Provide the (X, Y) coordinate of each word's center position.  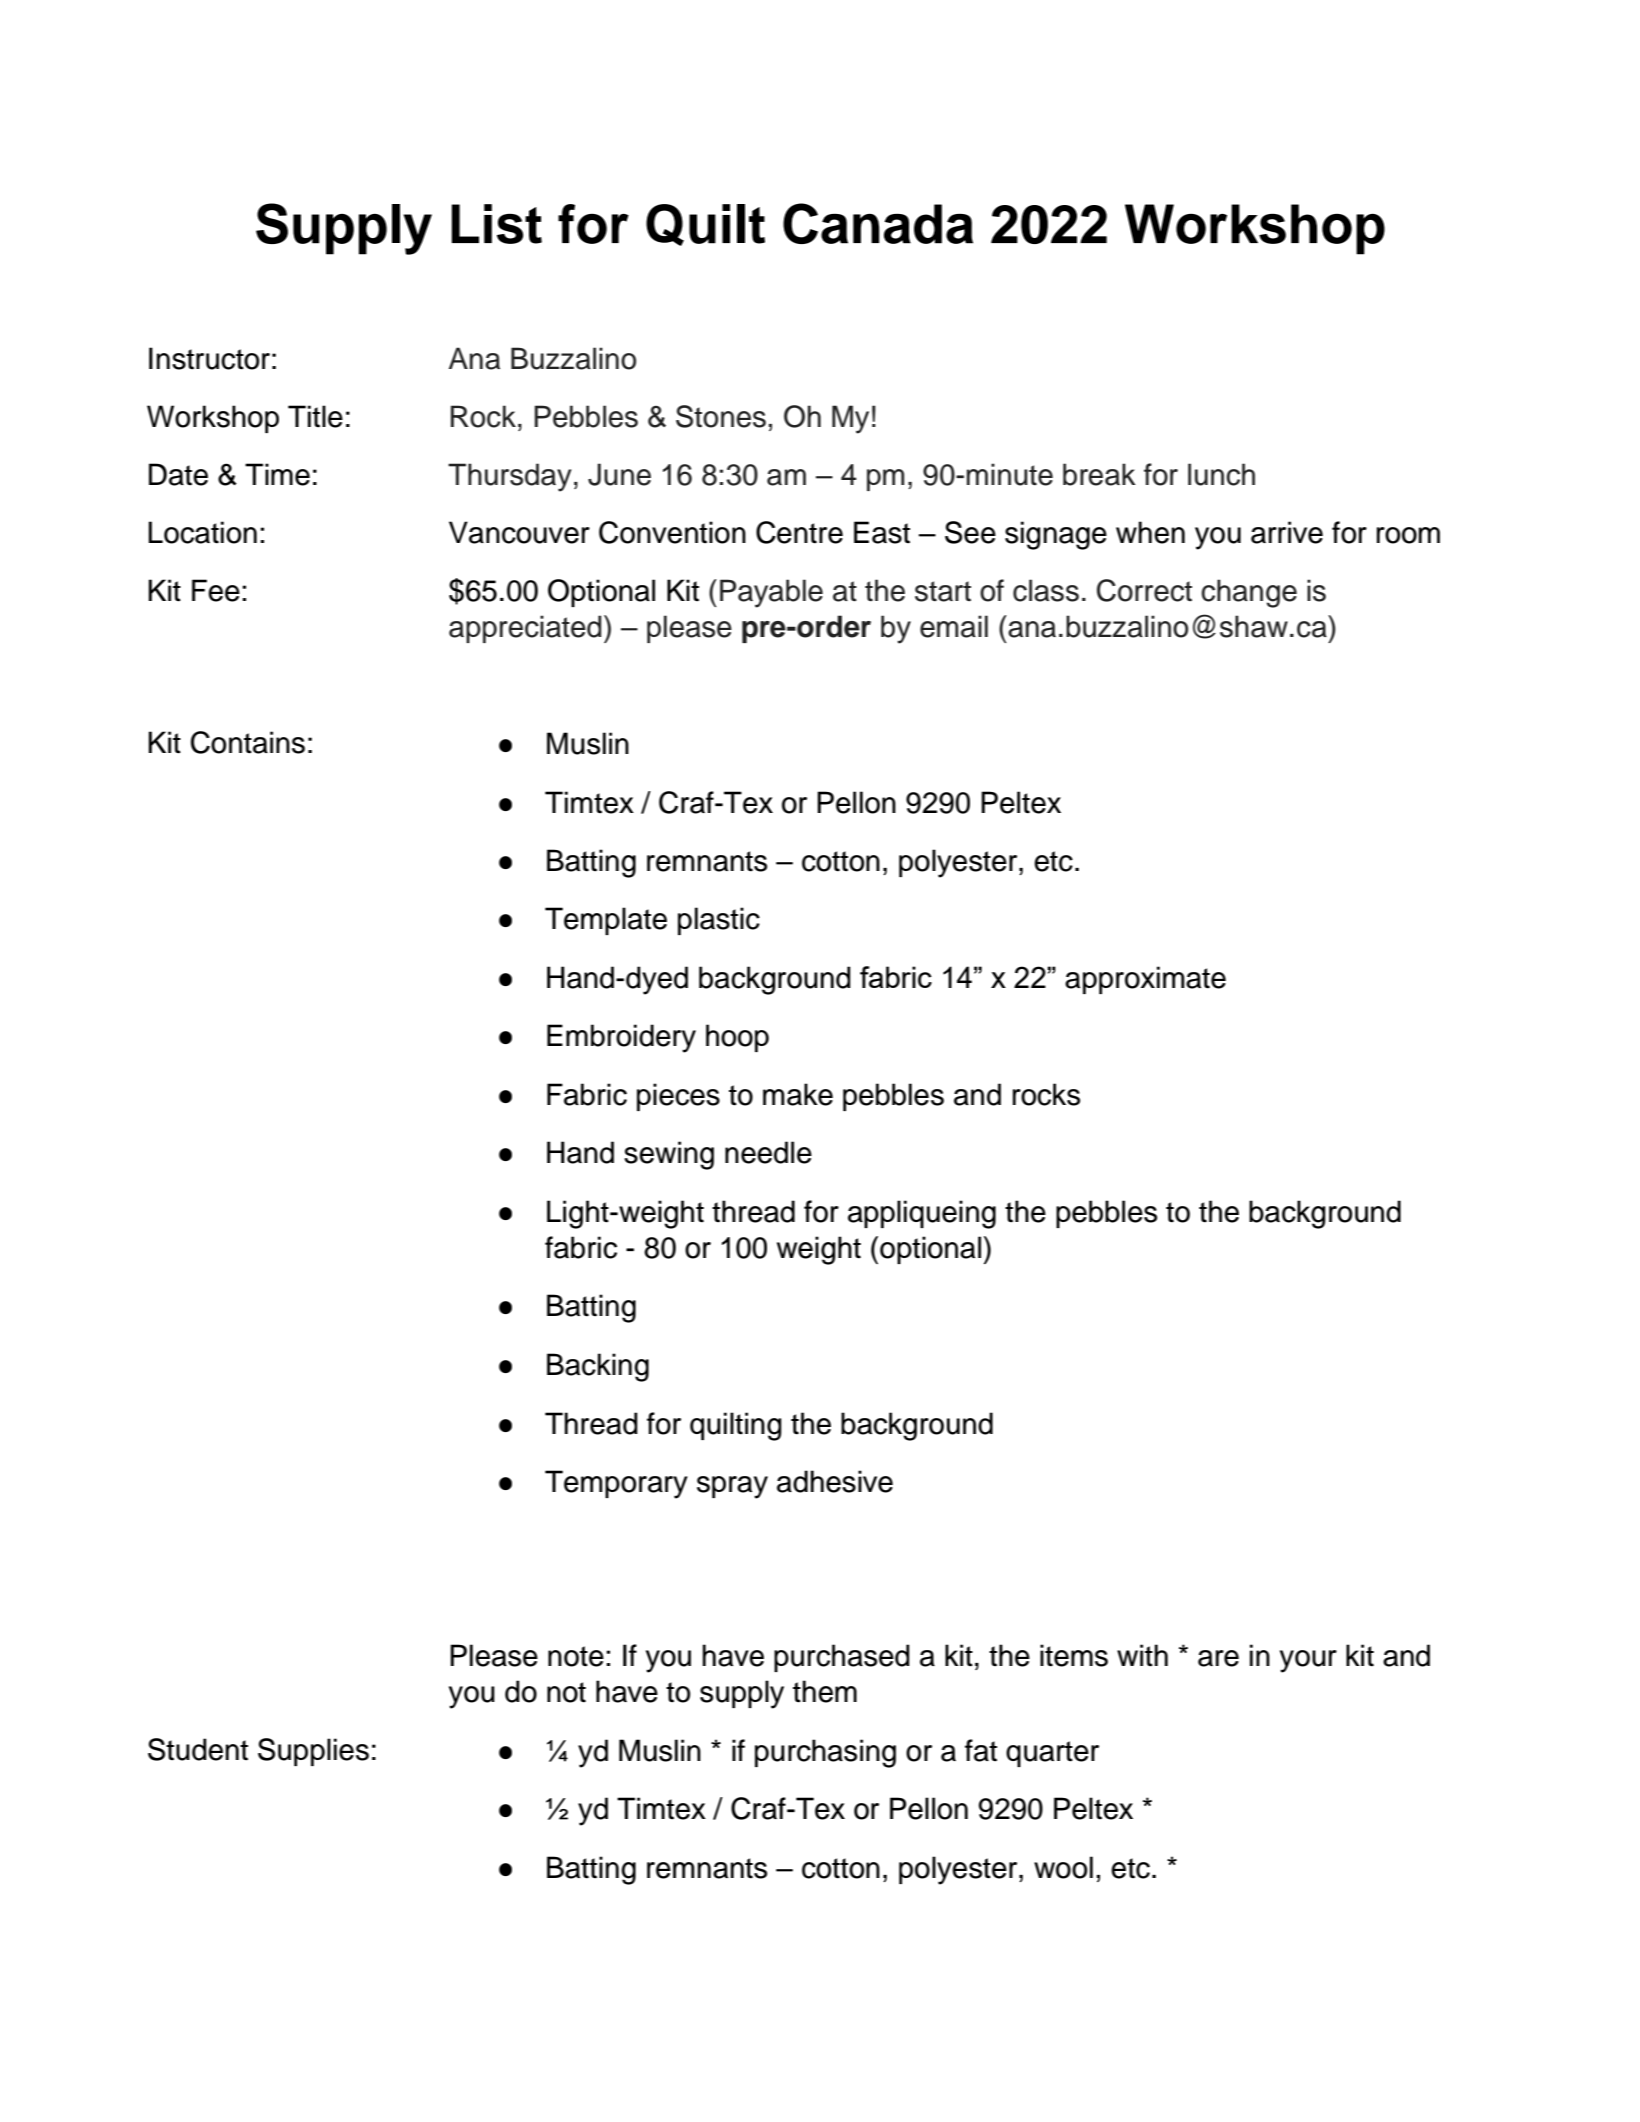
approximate (1145, 980)
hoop (737, 1038)
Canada (878, 223)
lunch (1221, 474)
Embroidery (621, 1038)
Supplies (313, 1752)
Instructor (209, 358)
